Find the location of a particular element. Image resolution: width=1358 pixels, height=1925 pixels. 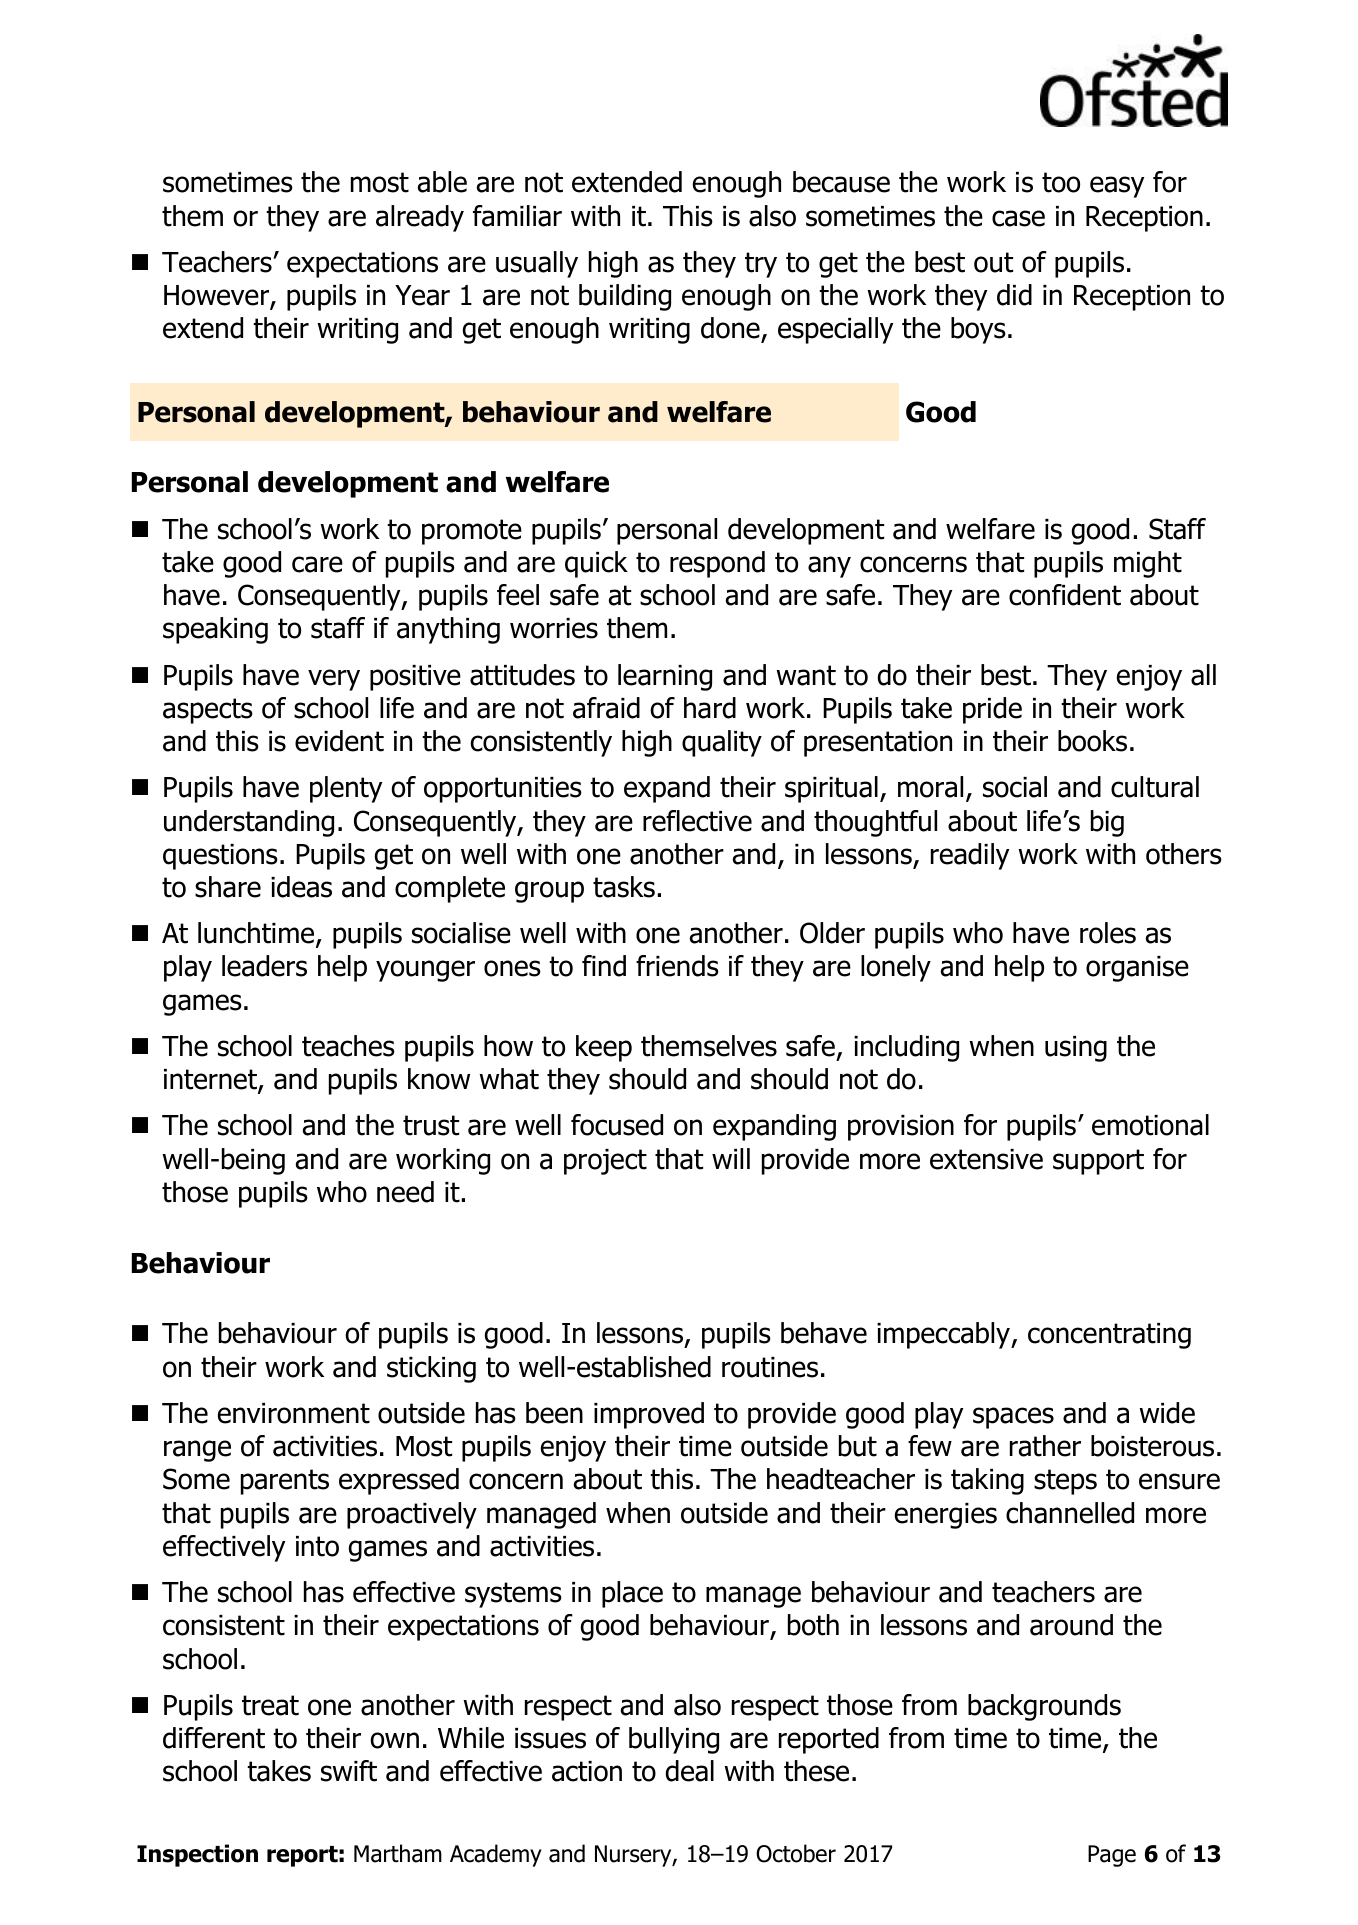

swift is located at coordinates (349, 1771).
